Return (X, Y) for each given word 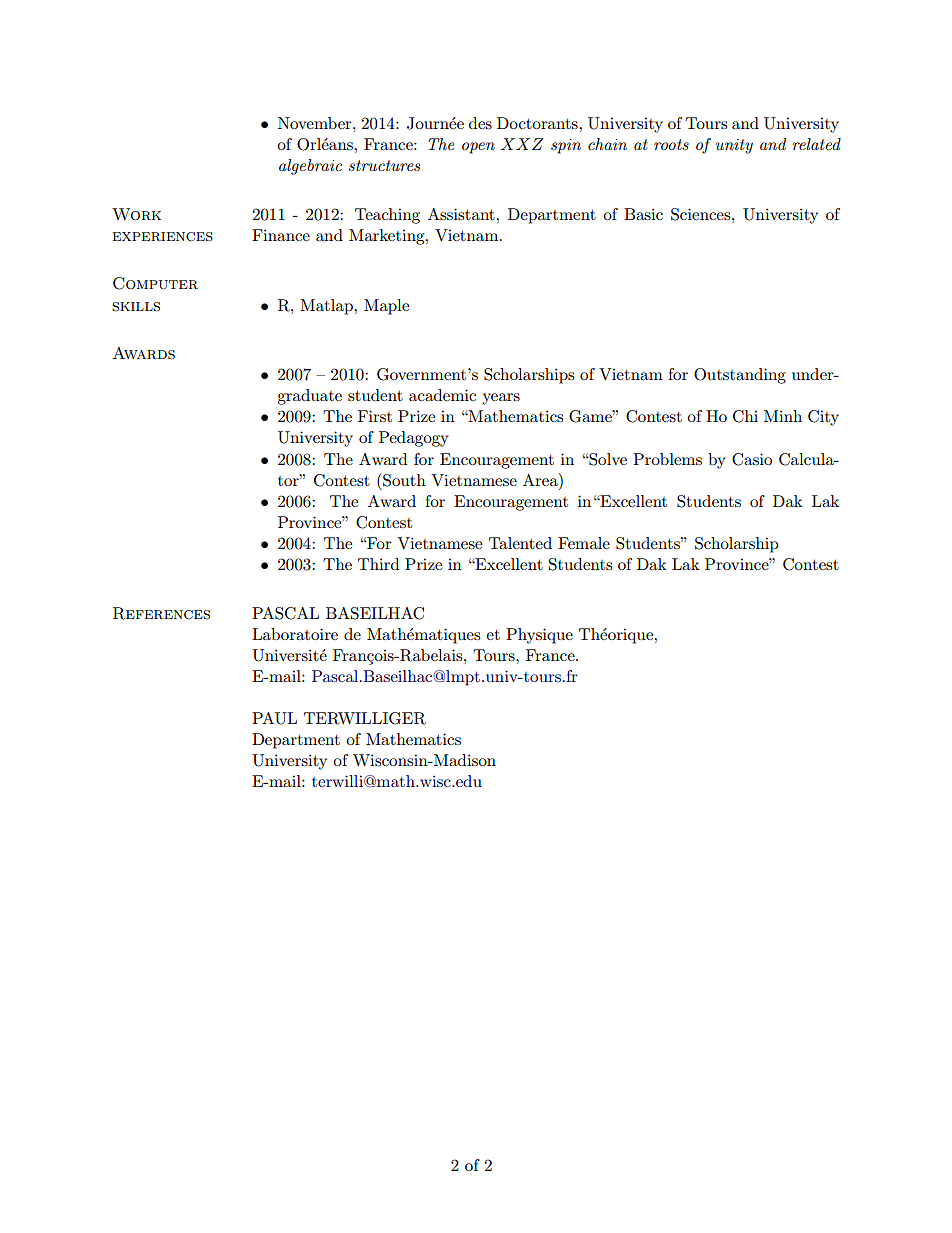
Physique (539, 636)
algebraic (310, 167)
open (478, 148)
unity (734, 146)
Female (584, 543)
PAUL (274, 718)
